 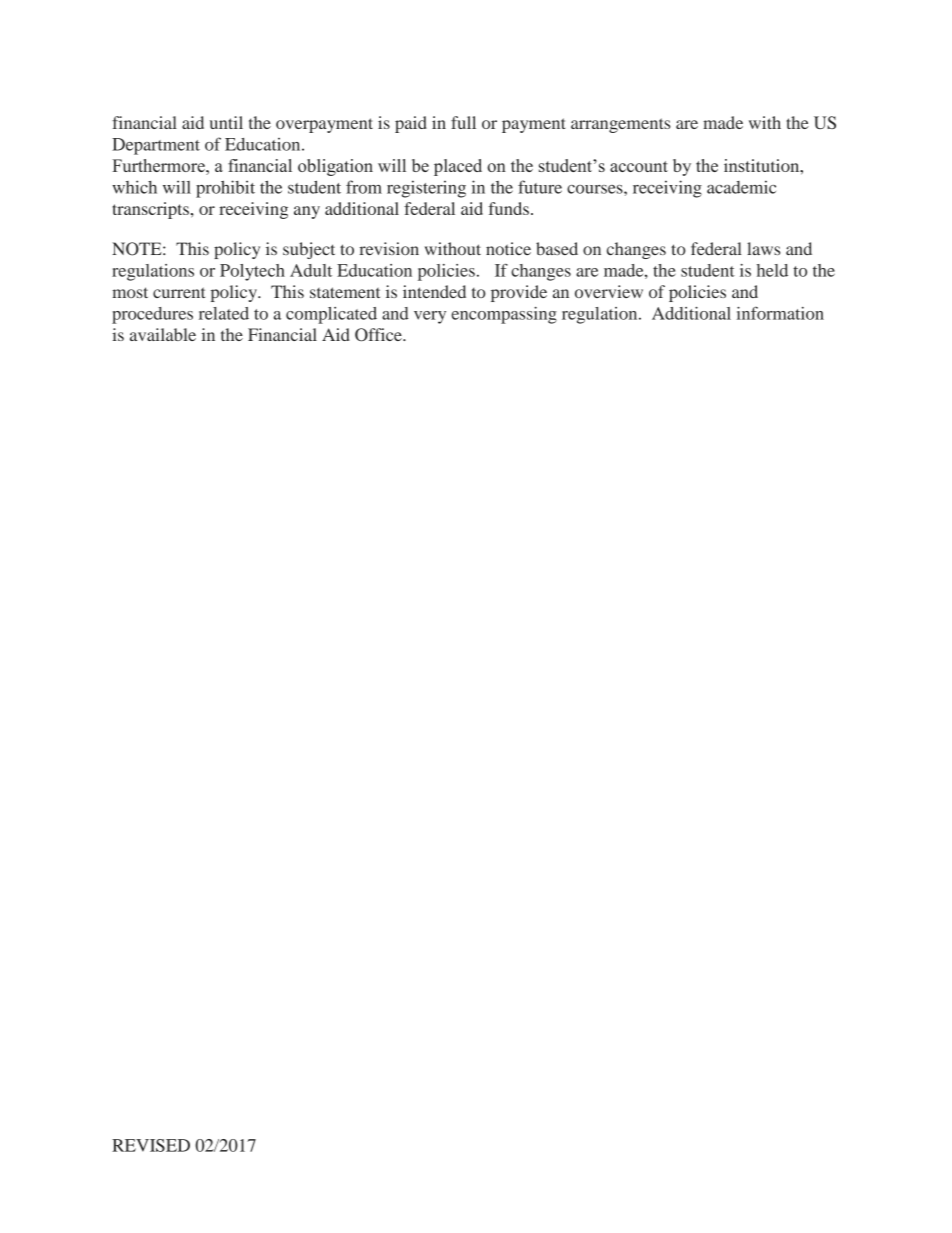 I want to click on very, so click(x=430, y=317).
